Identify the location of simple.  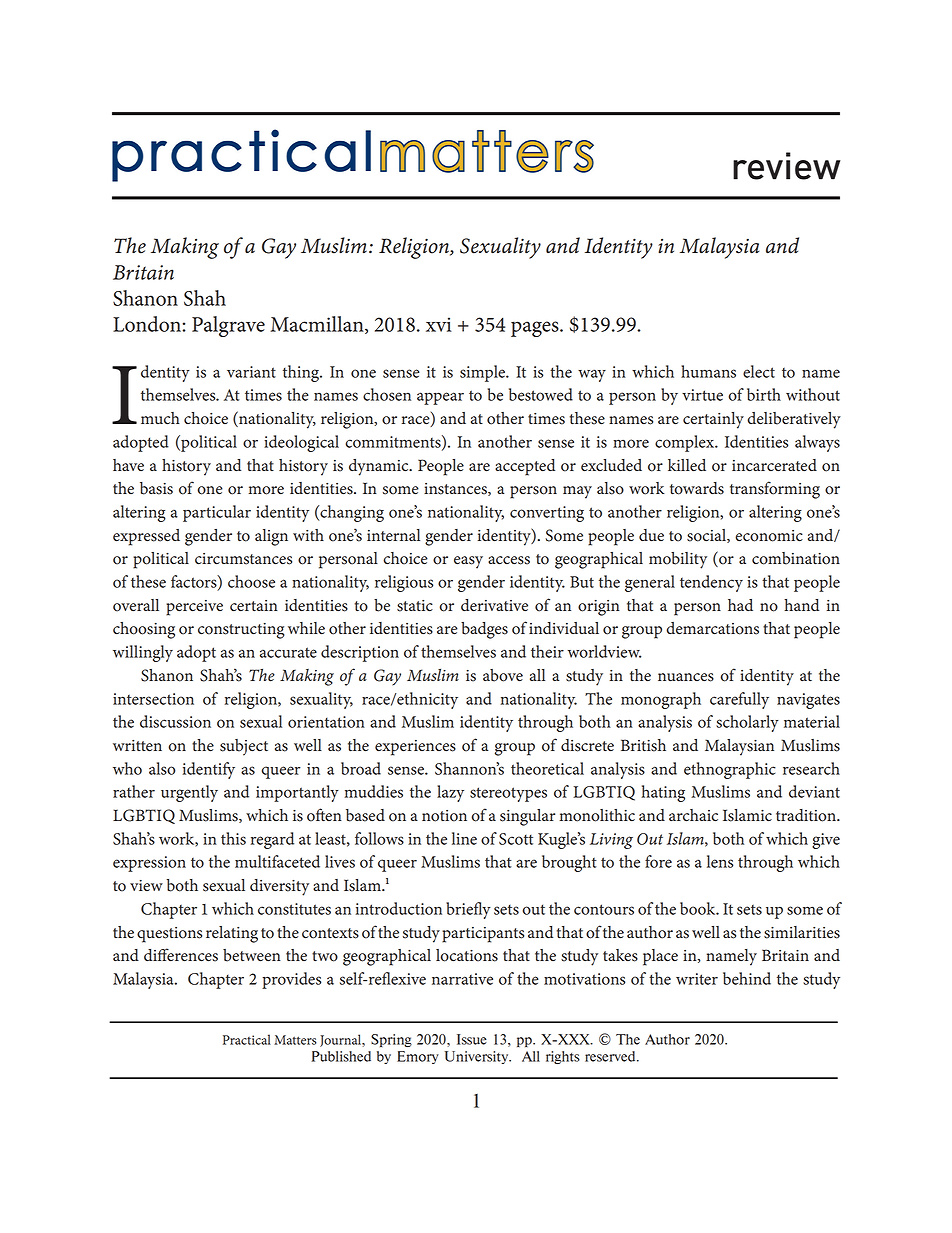
(484, 373).
